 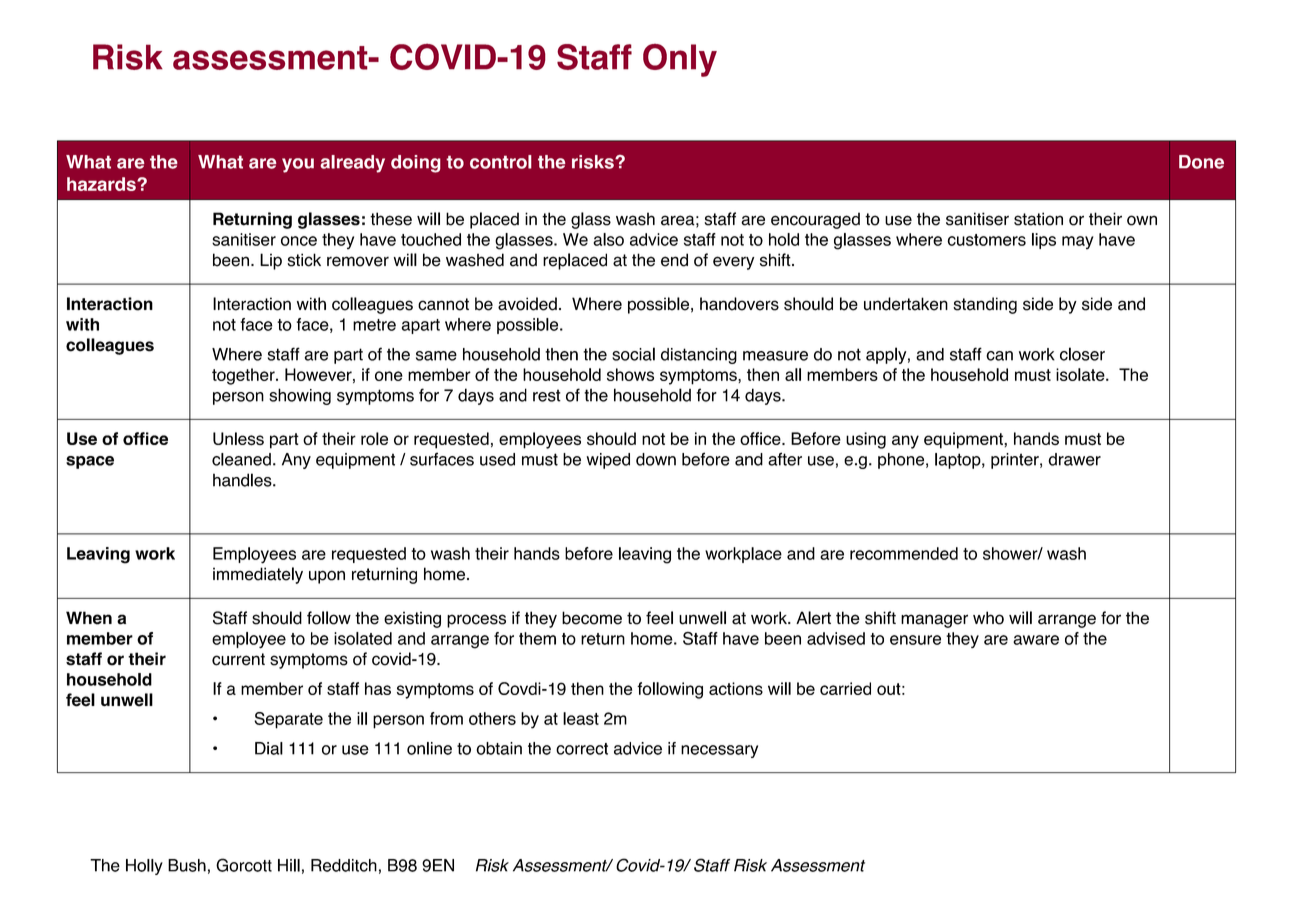 What do you see at coordinates (719, 751) in the screenshot?
I see `necessary` at bounding box center [719, 751].
